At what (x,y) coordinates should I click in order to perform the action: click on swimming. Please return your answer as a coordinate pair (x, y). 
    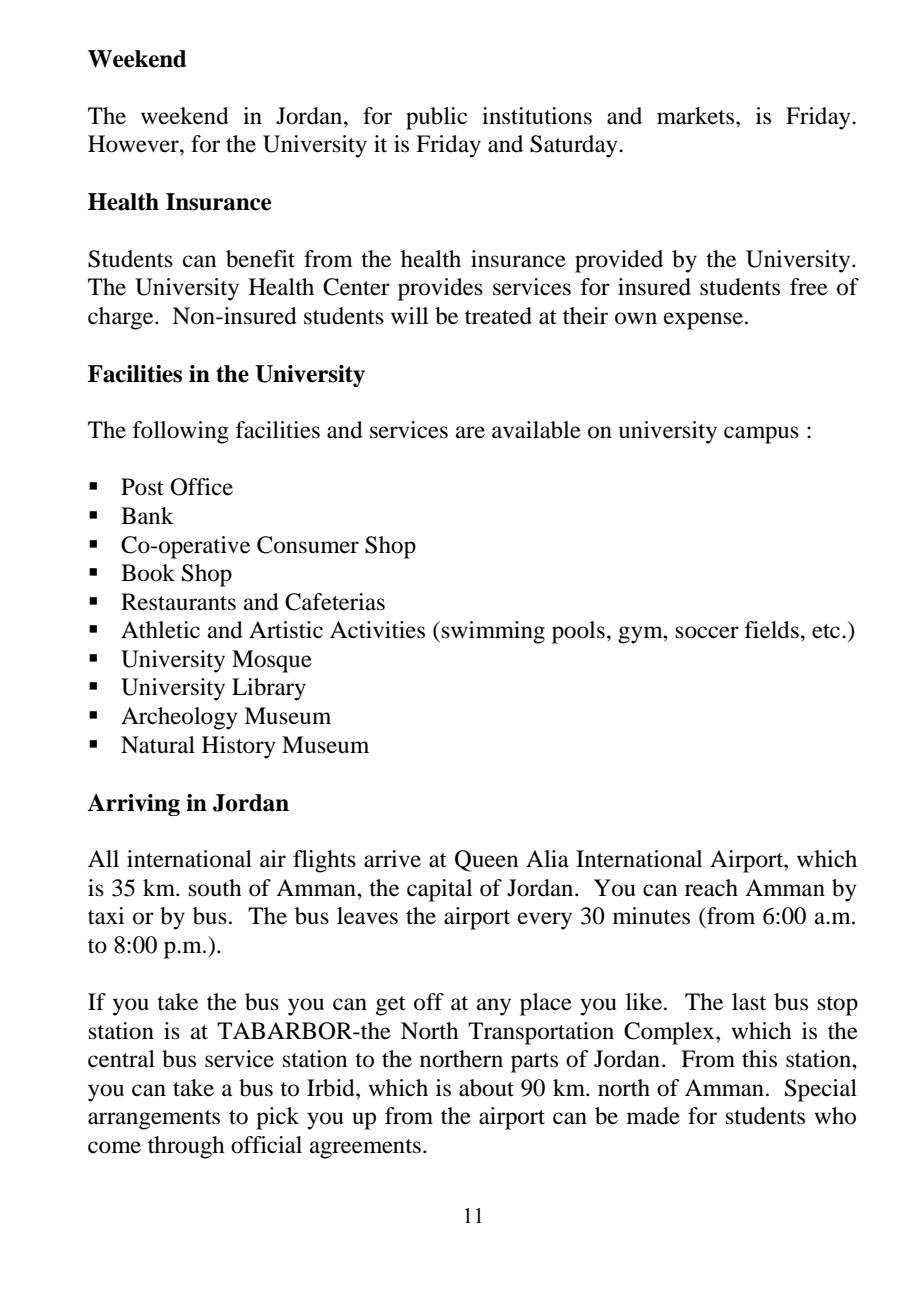
    Looking at the image, I should click on (493, 632).
